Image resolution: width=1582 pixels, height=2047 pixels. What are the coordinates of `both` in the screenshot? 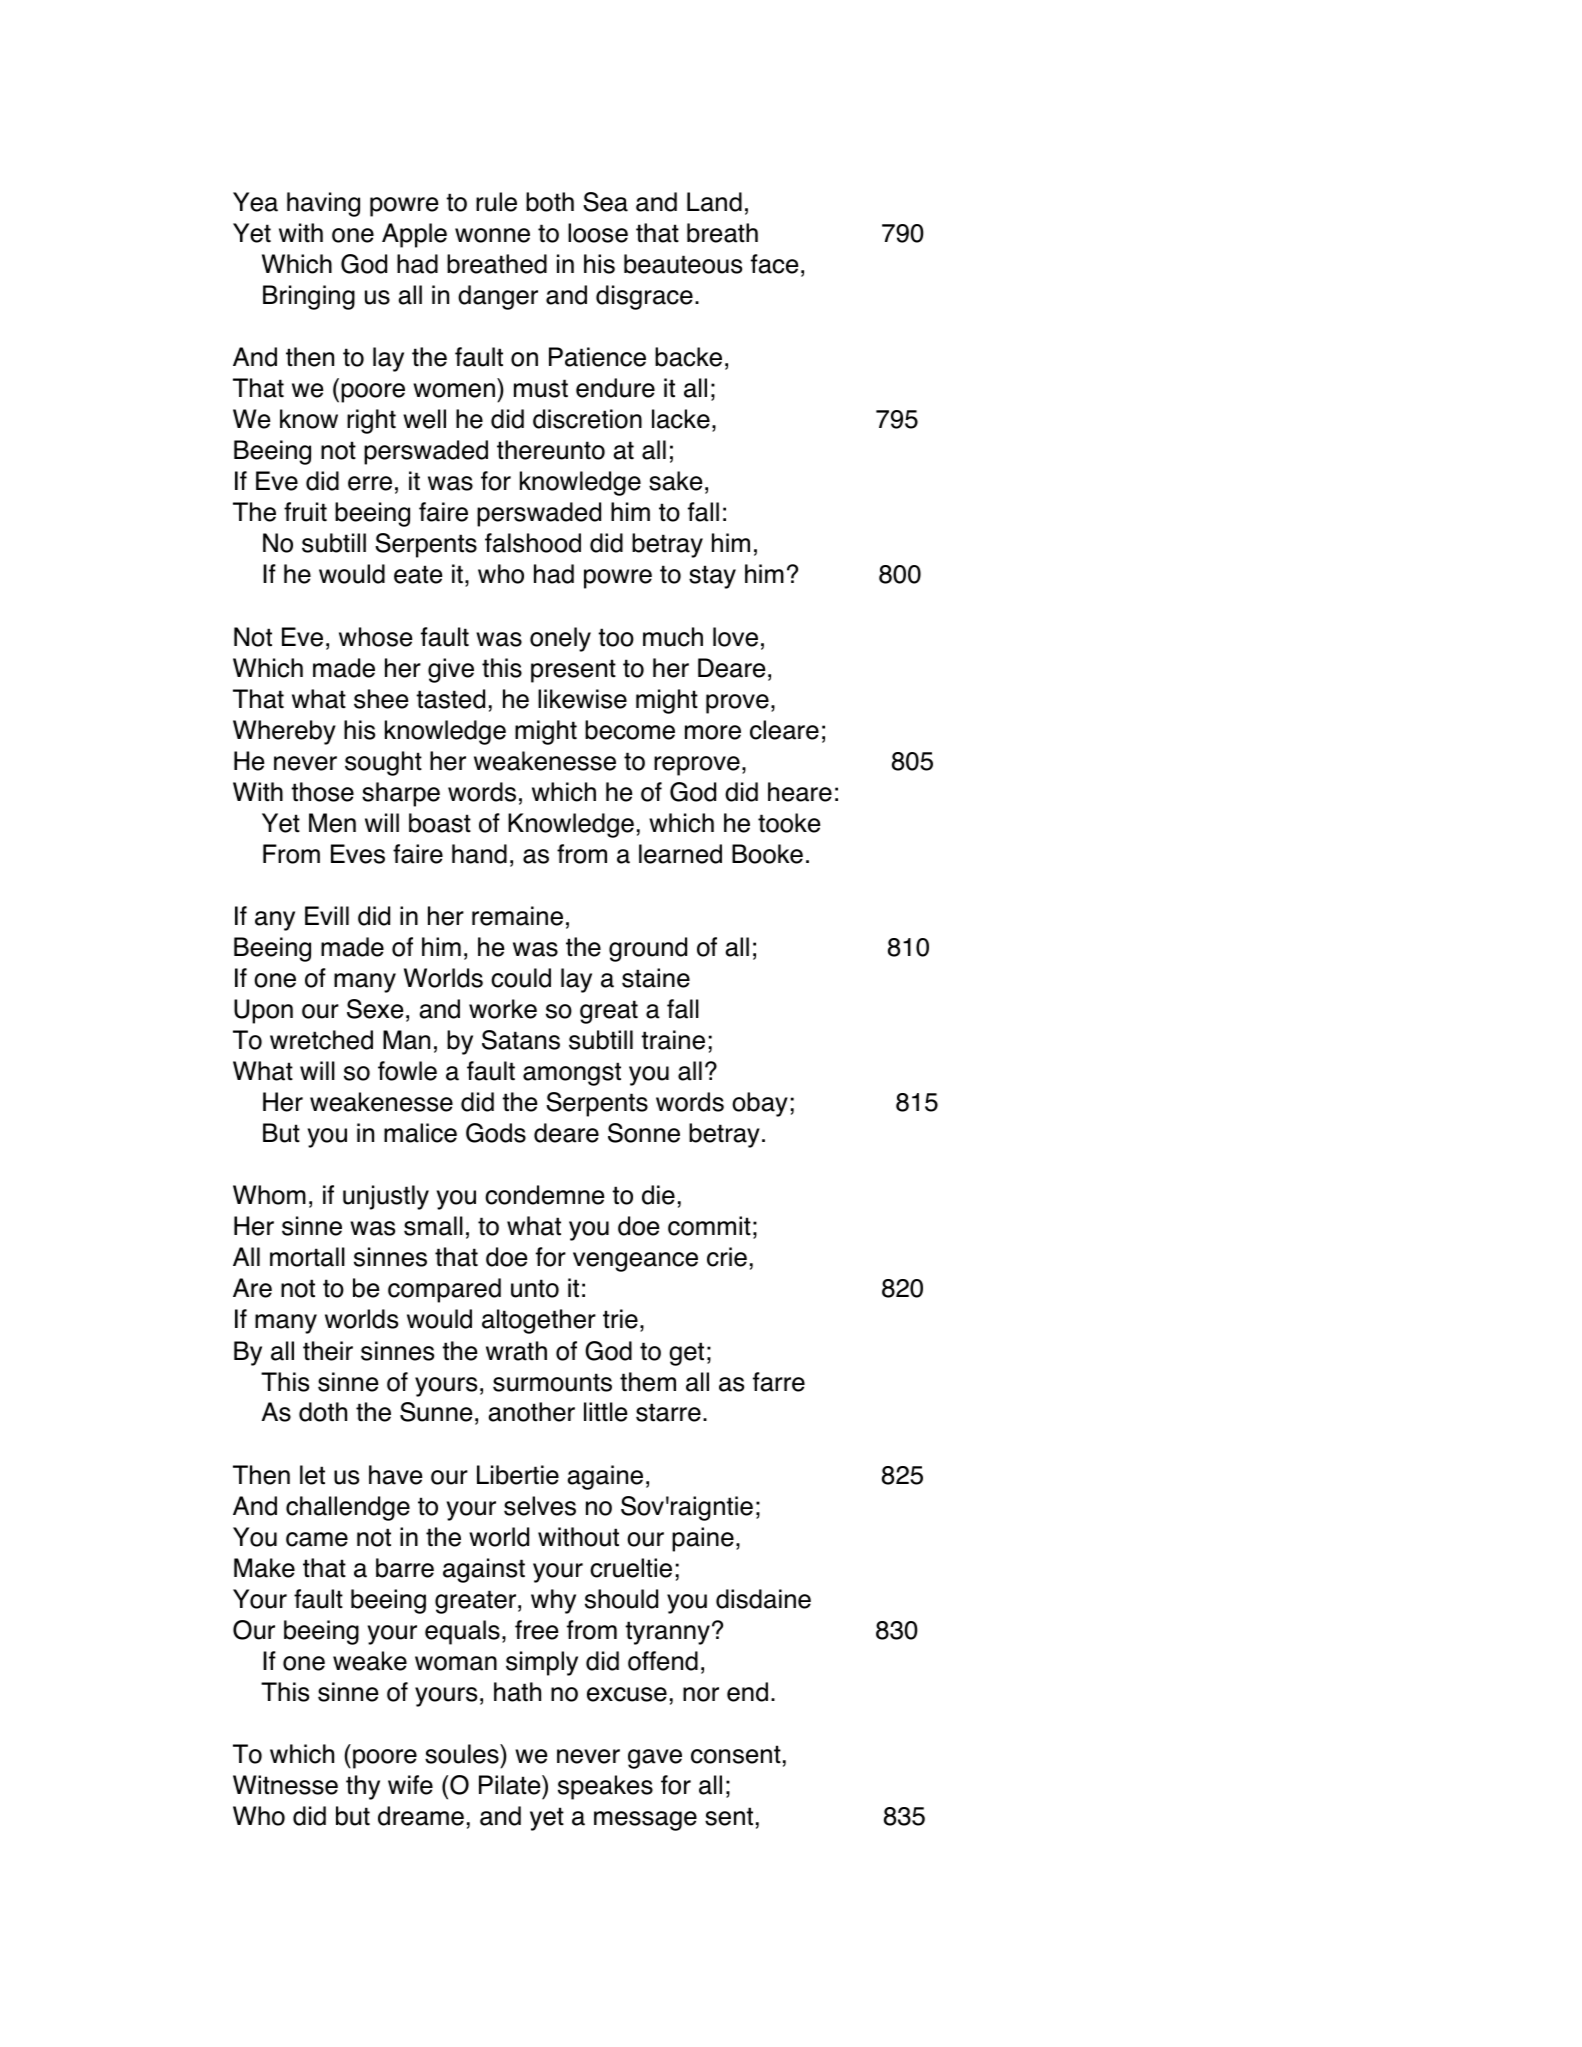 It's located at (550, 202).
